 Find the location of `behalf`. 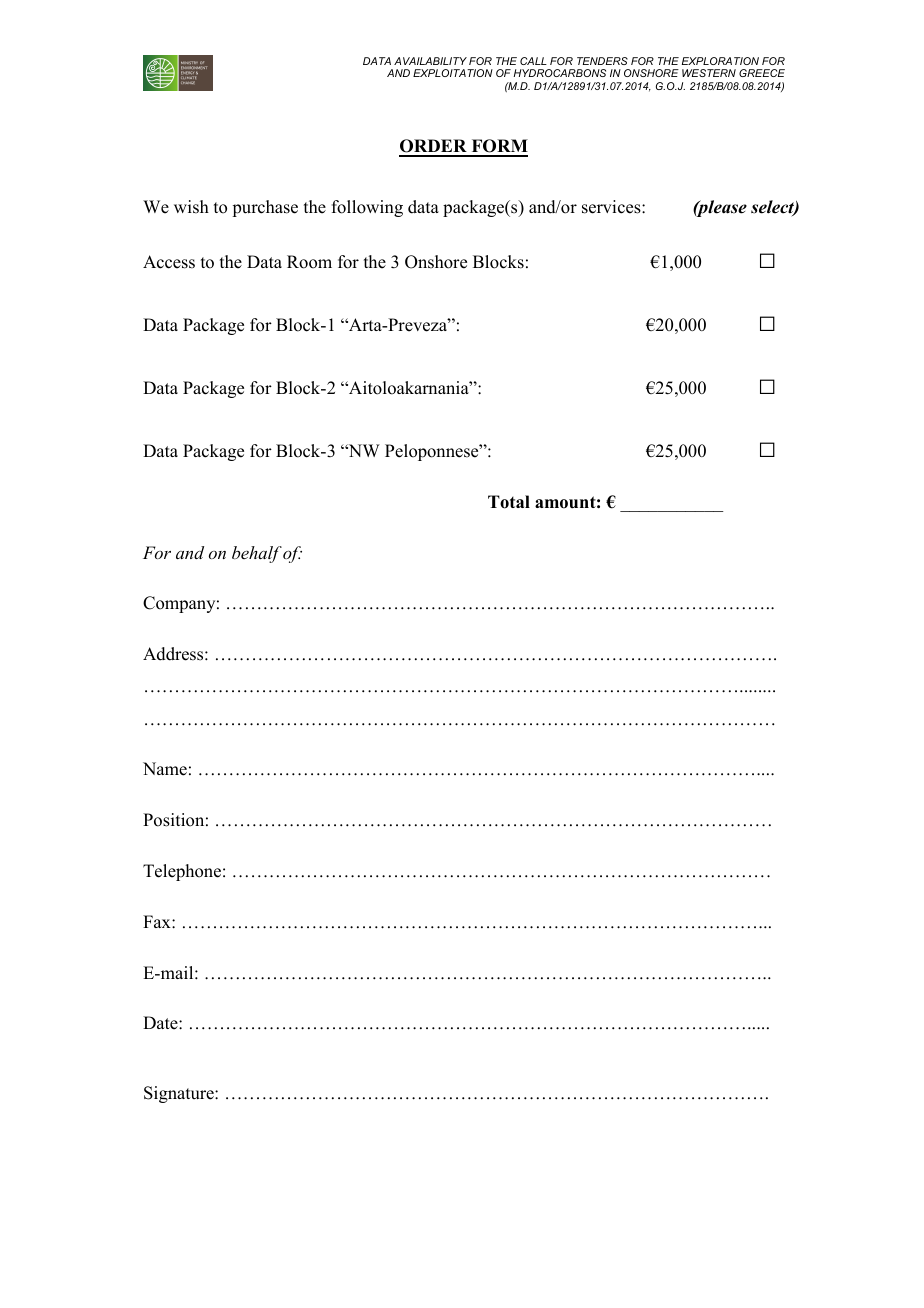

behalf is located at coordinates (257, 554).
